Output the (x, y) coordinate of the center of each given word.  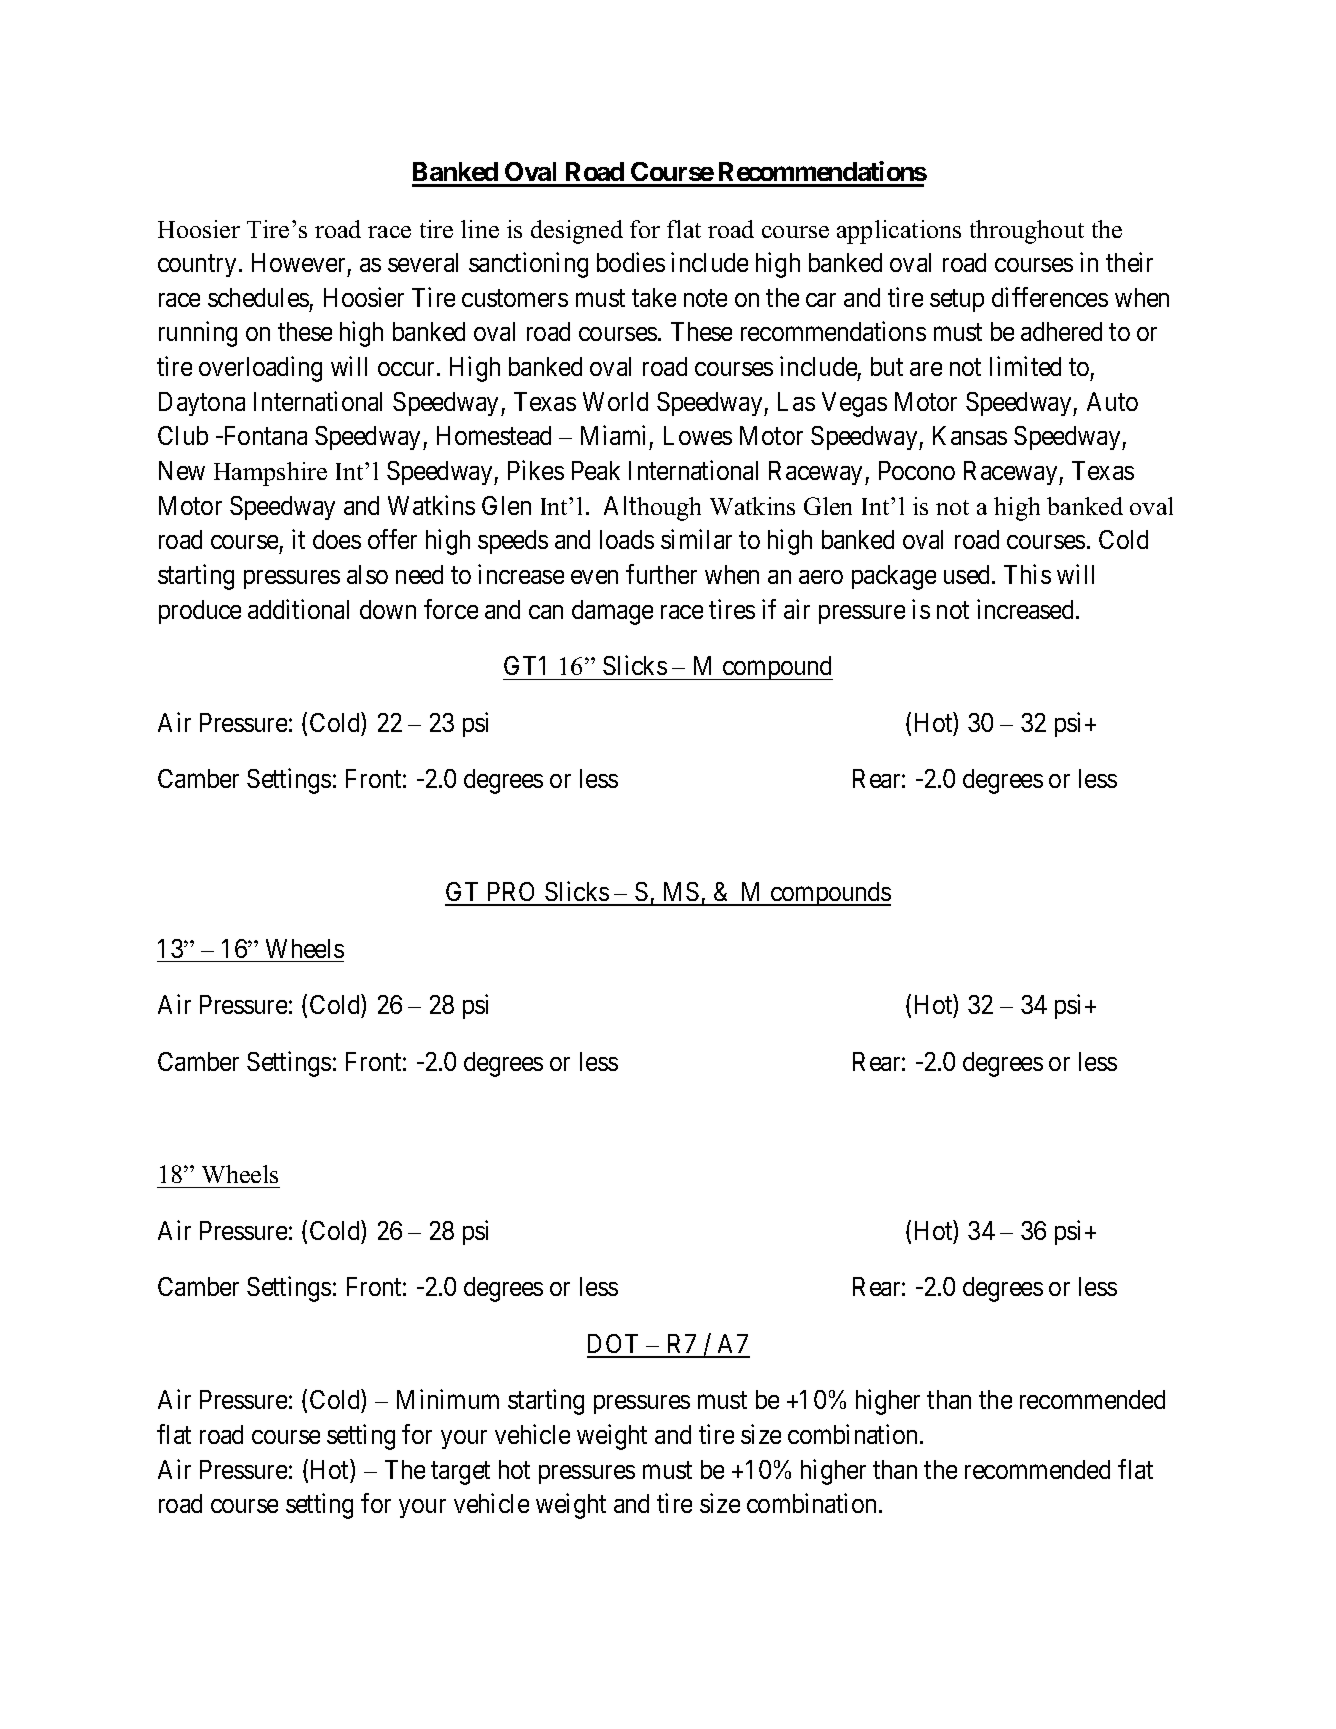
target (460, 1473)
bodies (631, 262)
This (1027, 574)
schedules (258, 297)
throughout (1027, 232)
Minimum (448, 1399)
